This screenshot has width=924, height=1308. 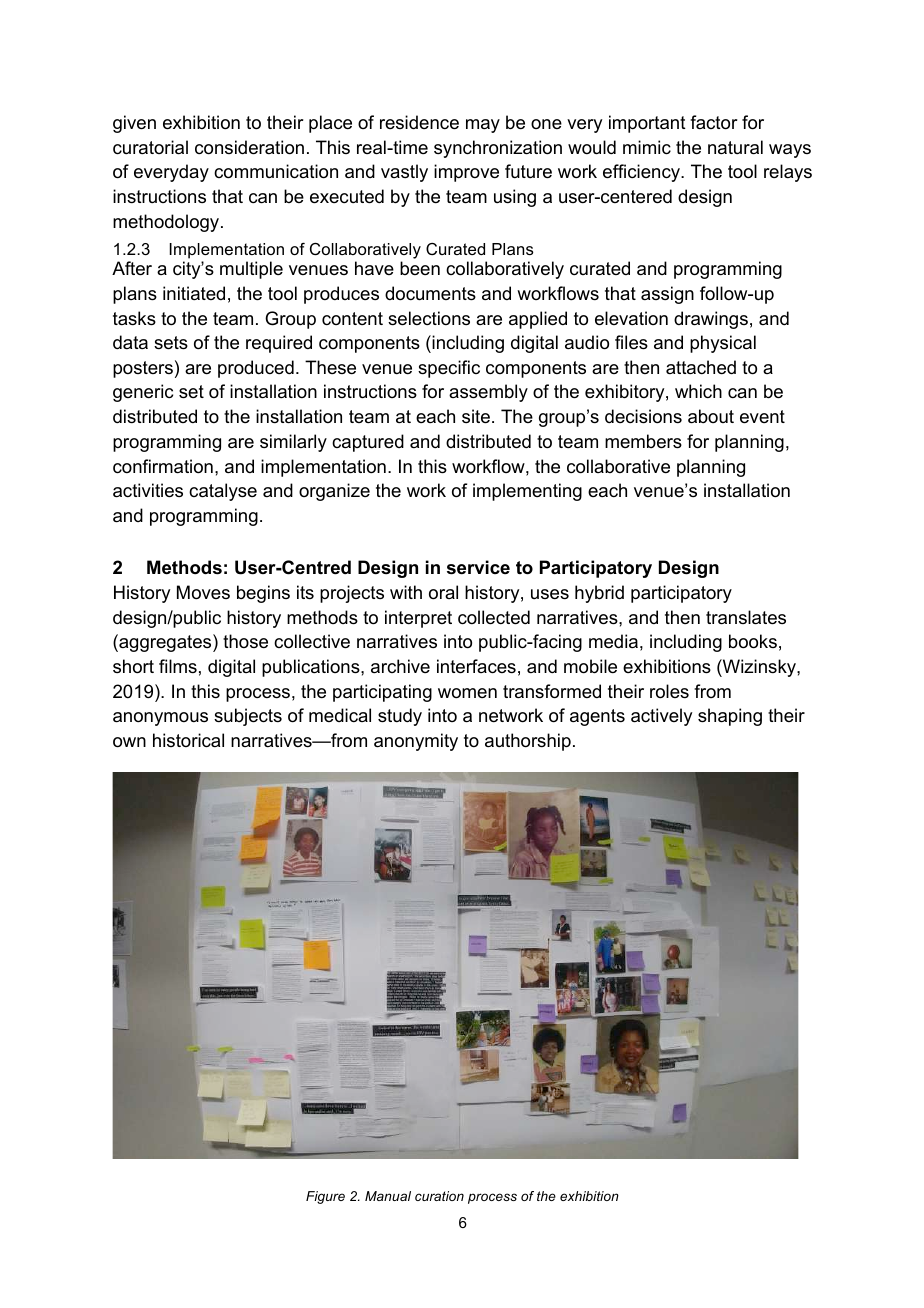 I want to click on produced, so click(x=256, y=369).
